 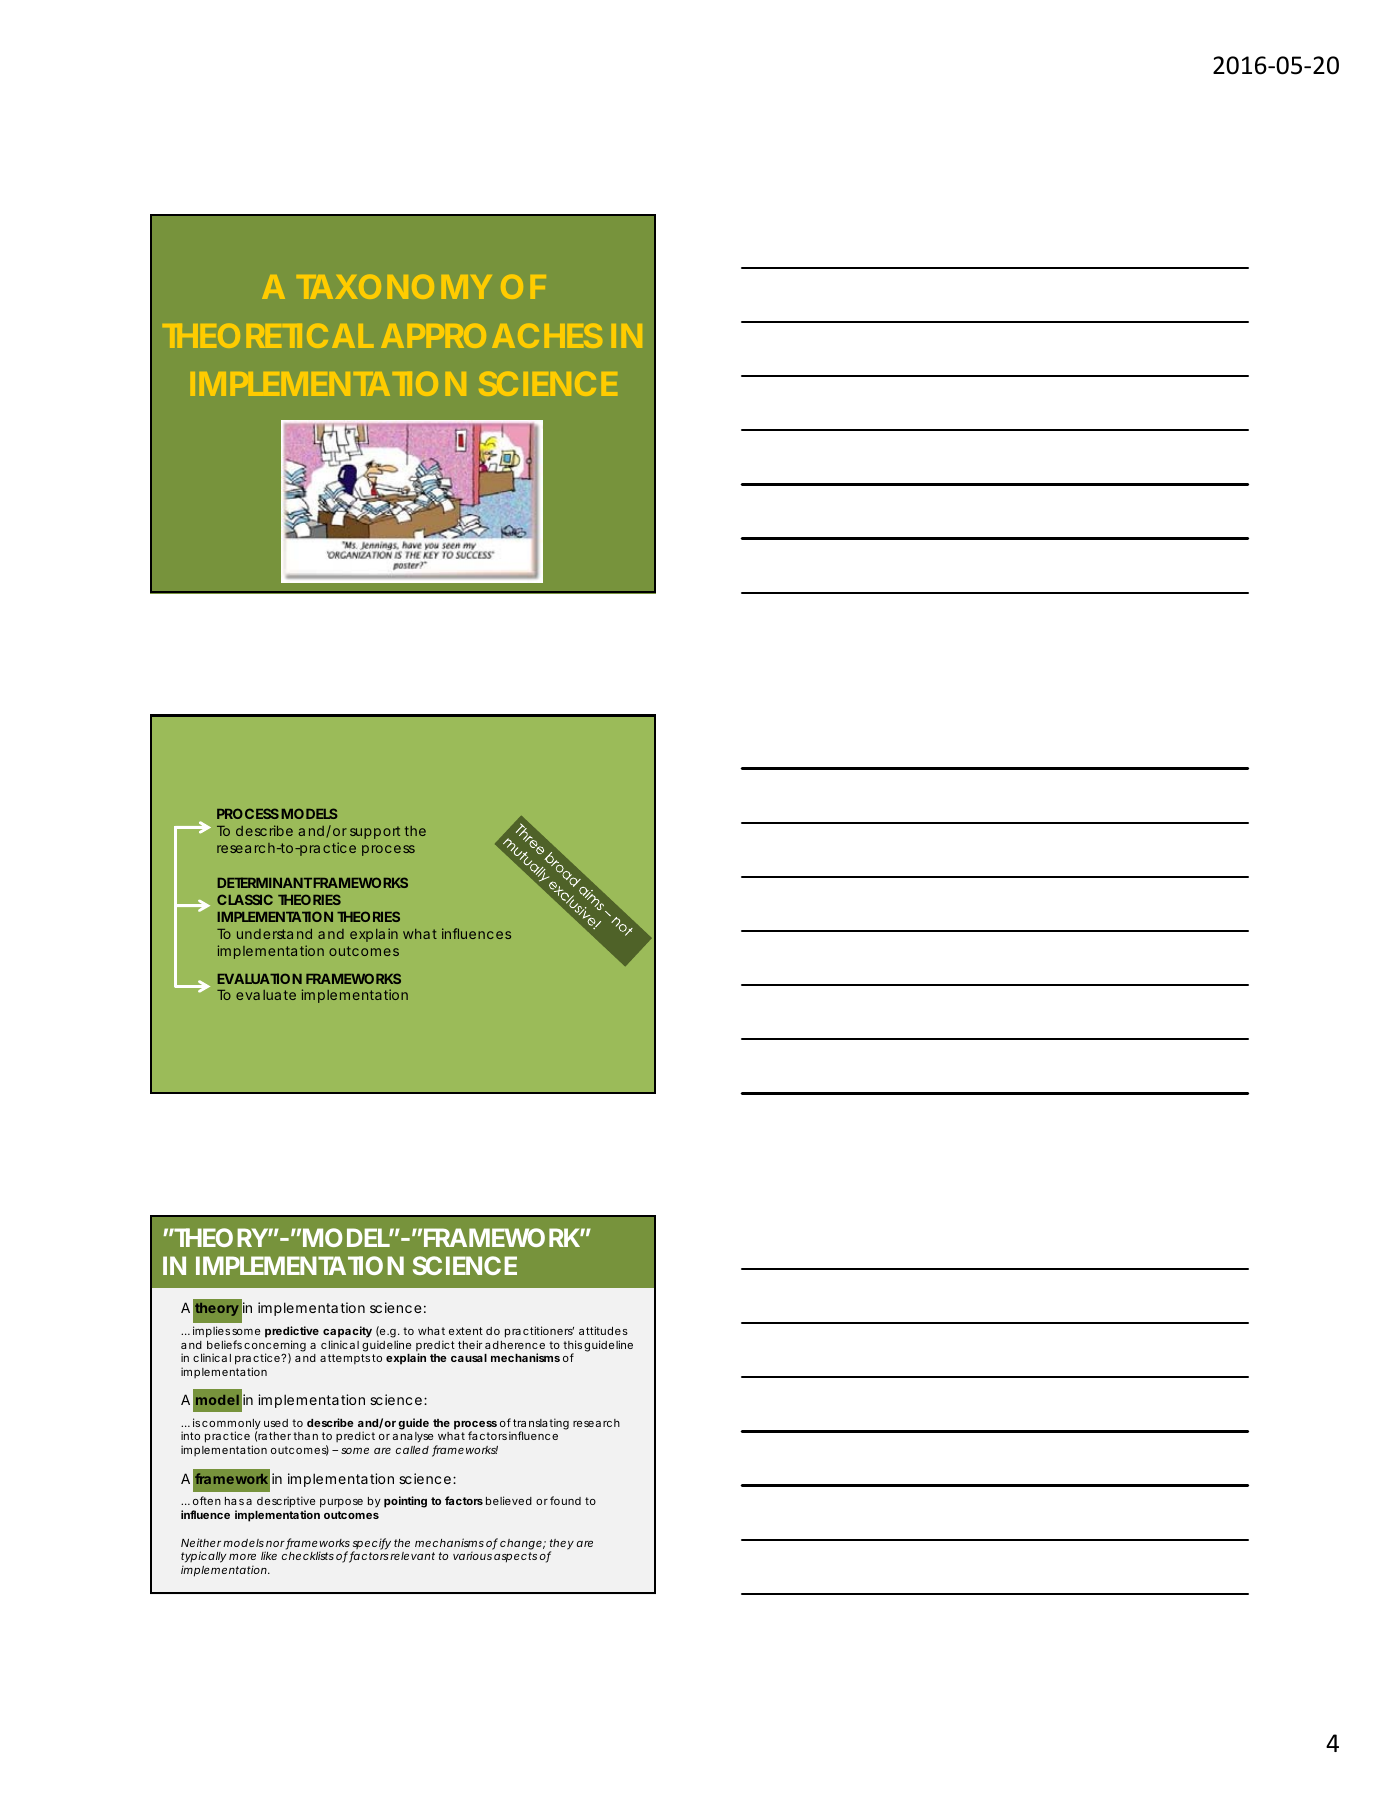 I want to click on more, so click(x=242, y=1557).
